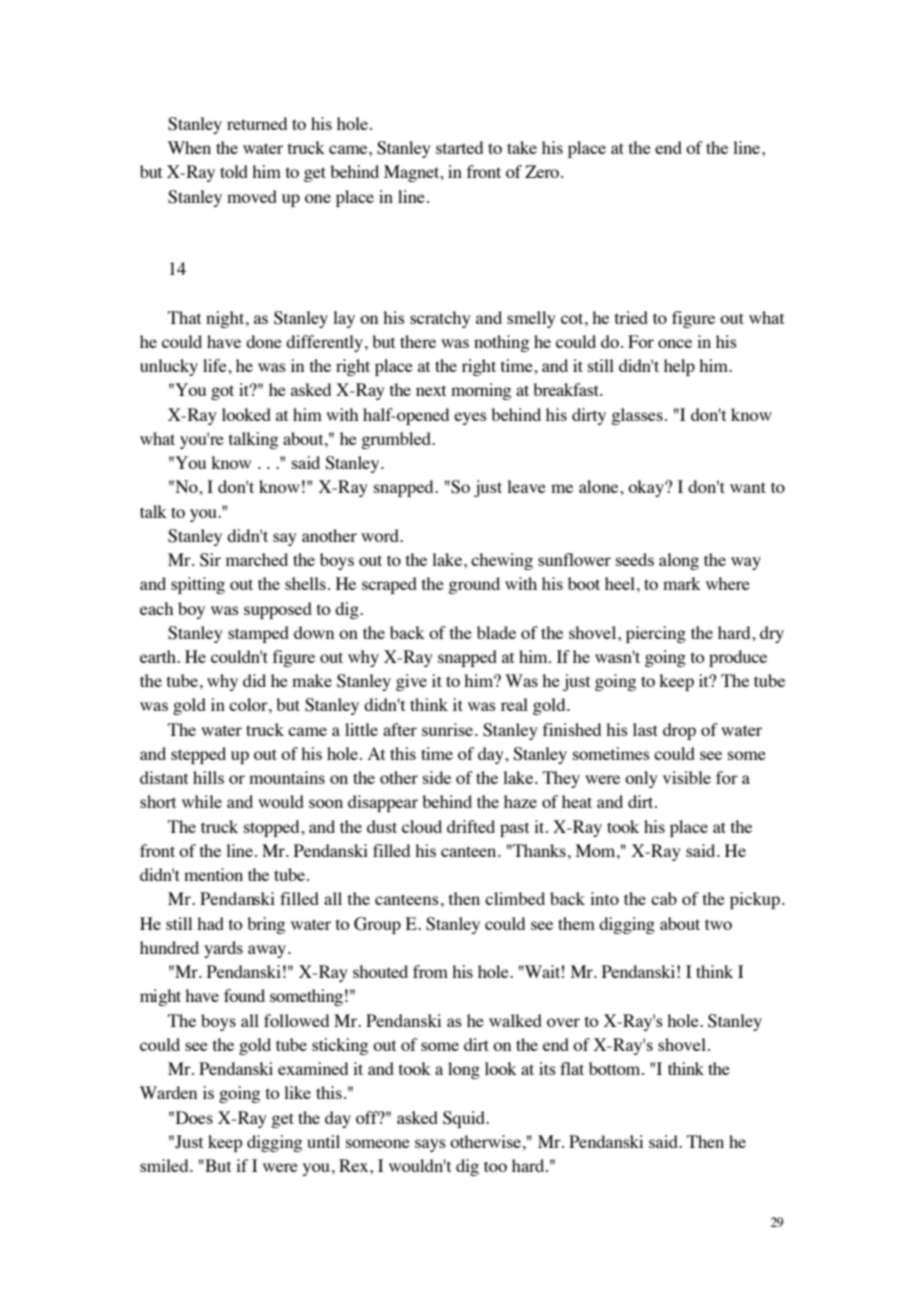 The height and width of the document is (1308, 924). Describe the element at coordinates (234, 171) in the document. I see `told` at that location.
